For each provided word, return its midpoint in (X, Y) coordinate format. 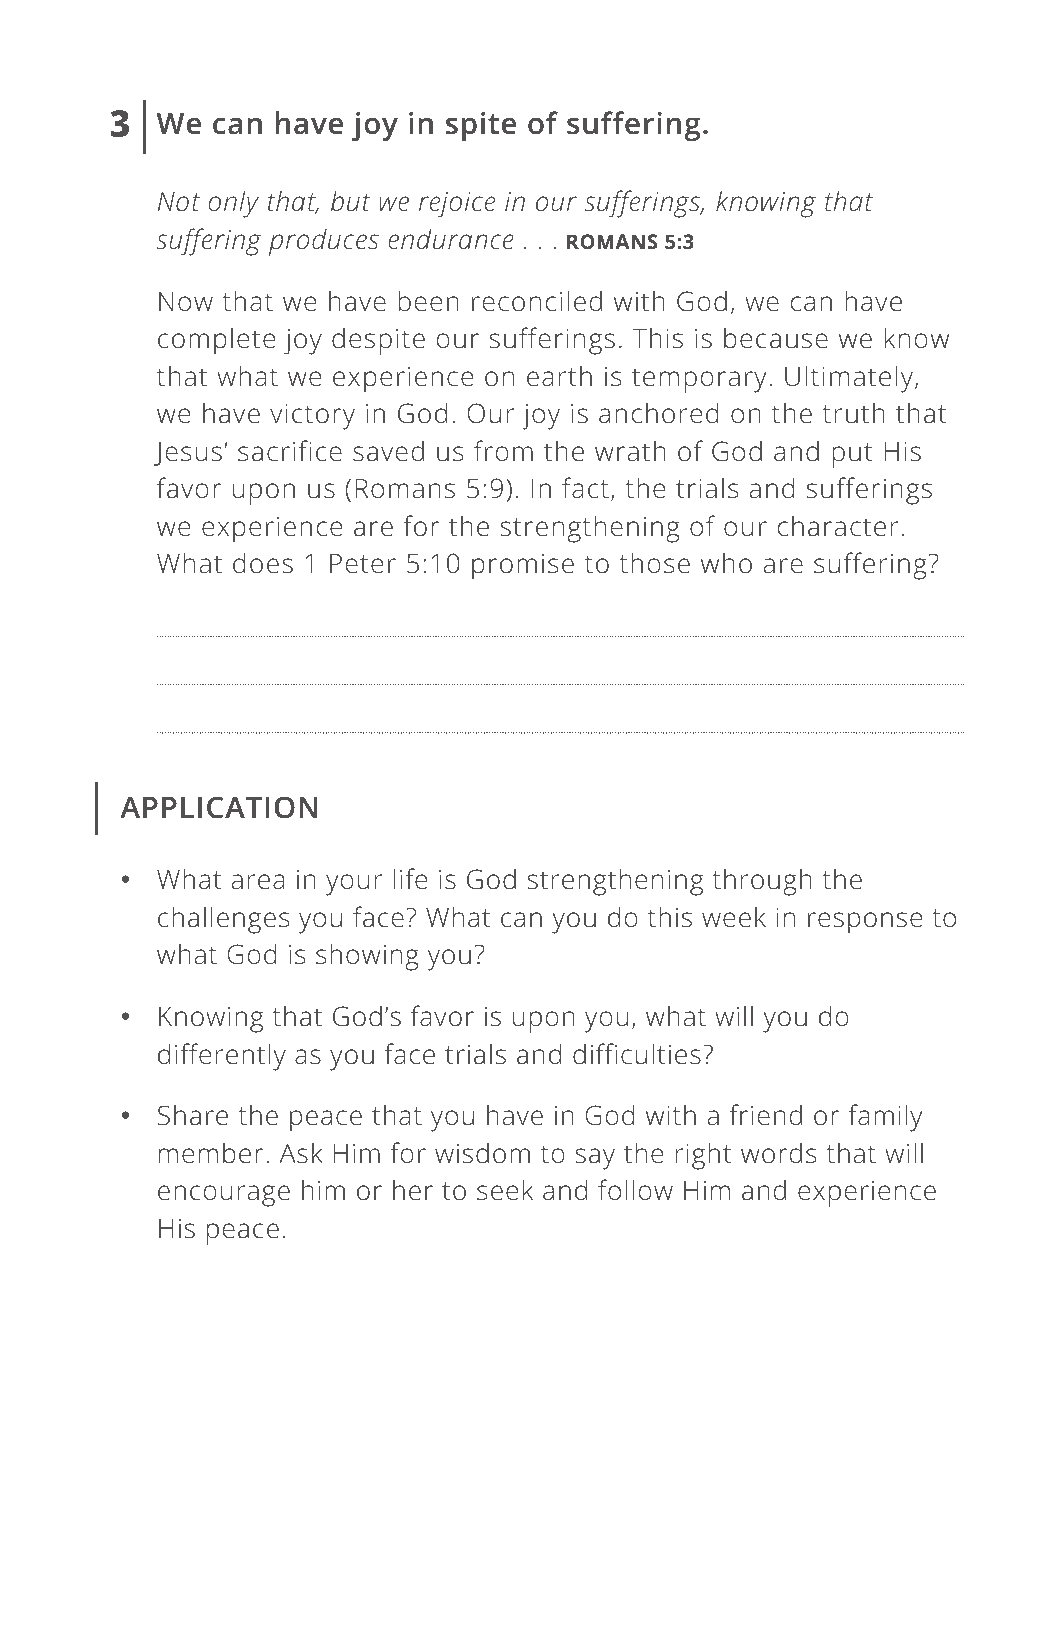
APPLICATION (219, 807)
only (234, 204)
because (776, 338)
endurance (451, 239)
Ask (301, 1153)
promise (523, 566)
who (726, 563)
